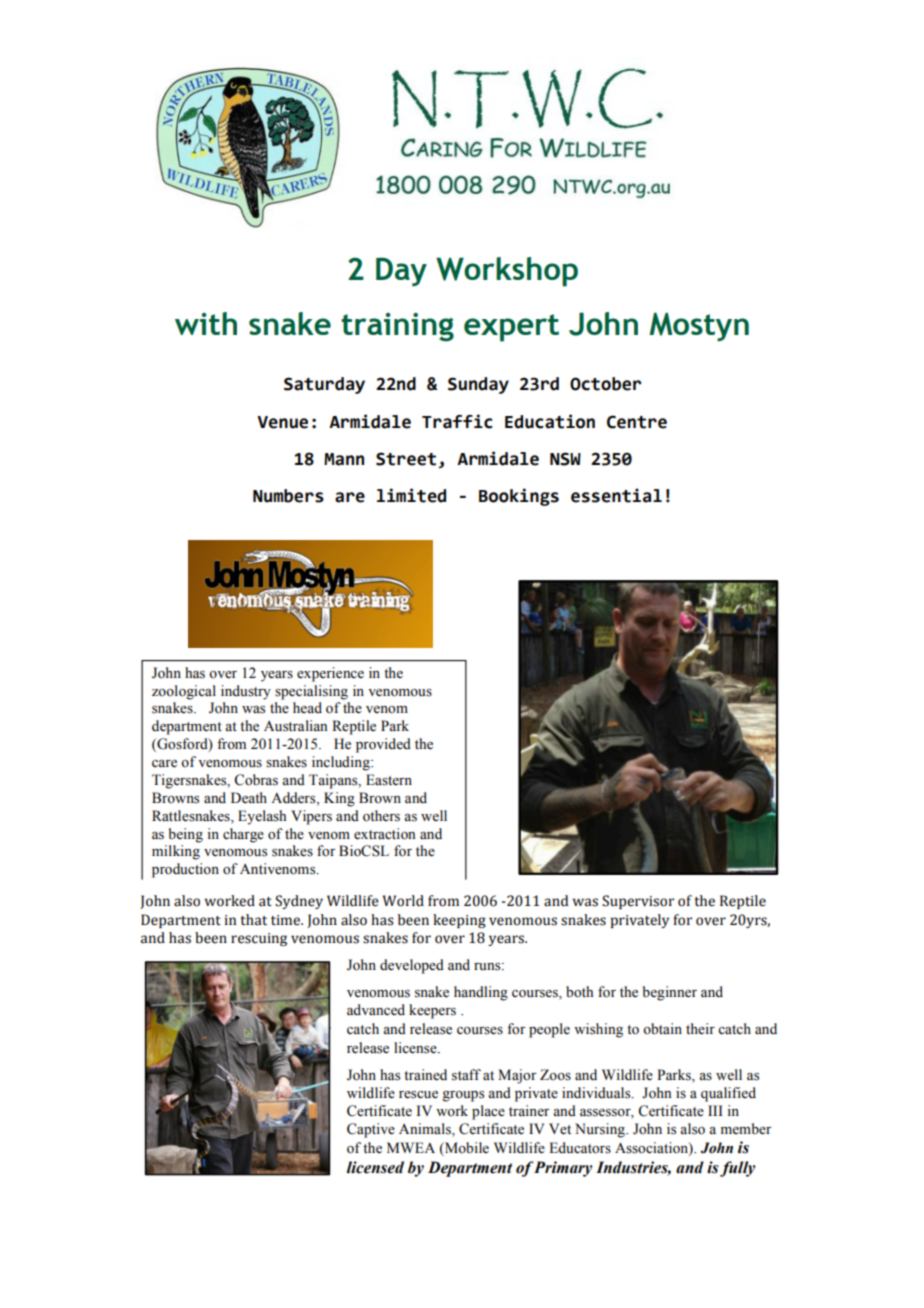 The image size is (924, 1308). Describe the element at coordinates (511, 328) in the screenshot. I see `expert` at that location.
